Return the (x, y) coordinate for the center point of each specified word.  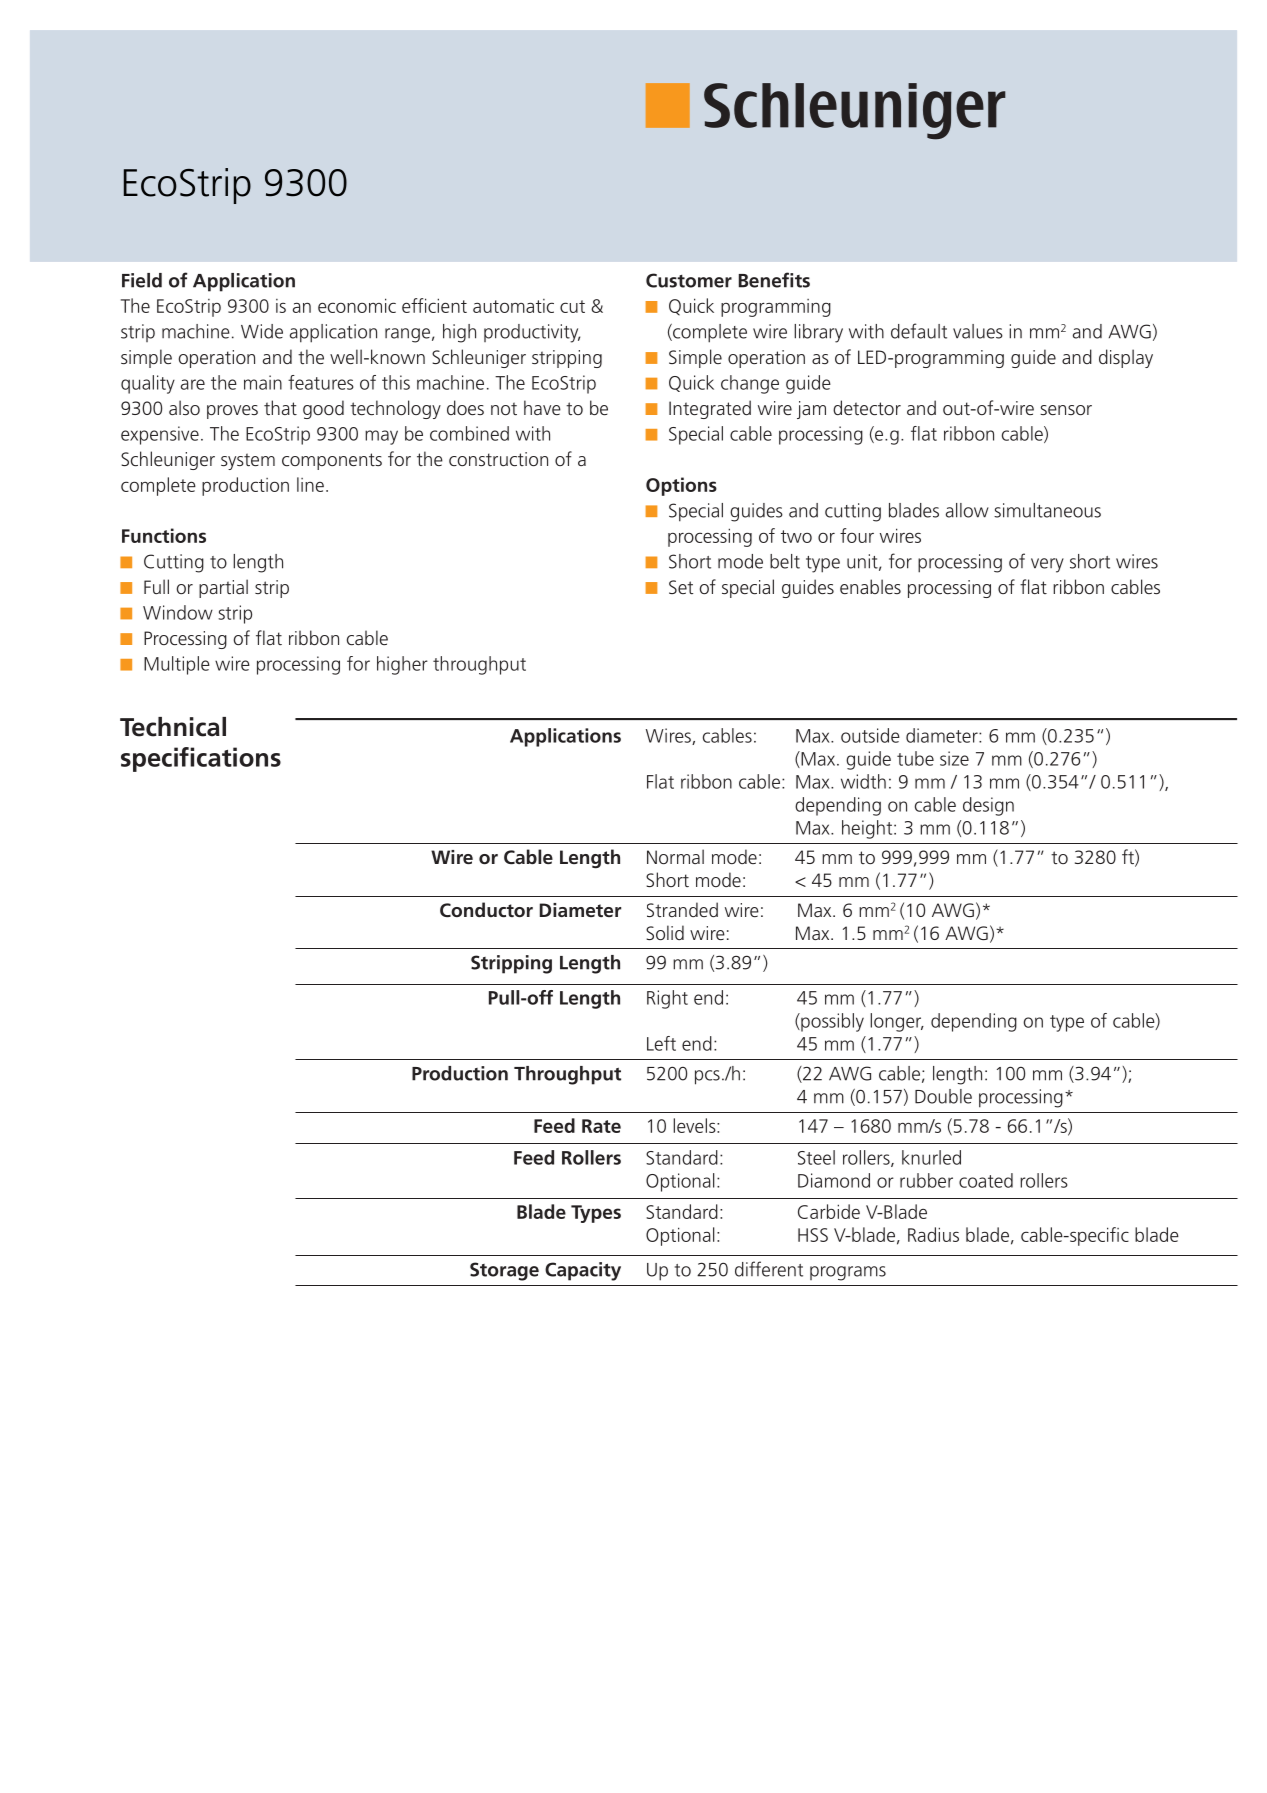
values (978, 331)
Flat (660, 781)
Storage (504, 1271)
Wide (262, 331)
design (988, 806)
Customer (689, 280)
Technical (173, 727)
